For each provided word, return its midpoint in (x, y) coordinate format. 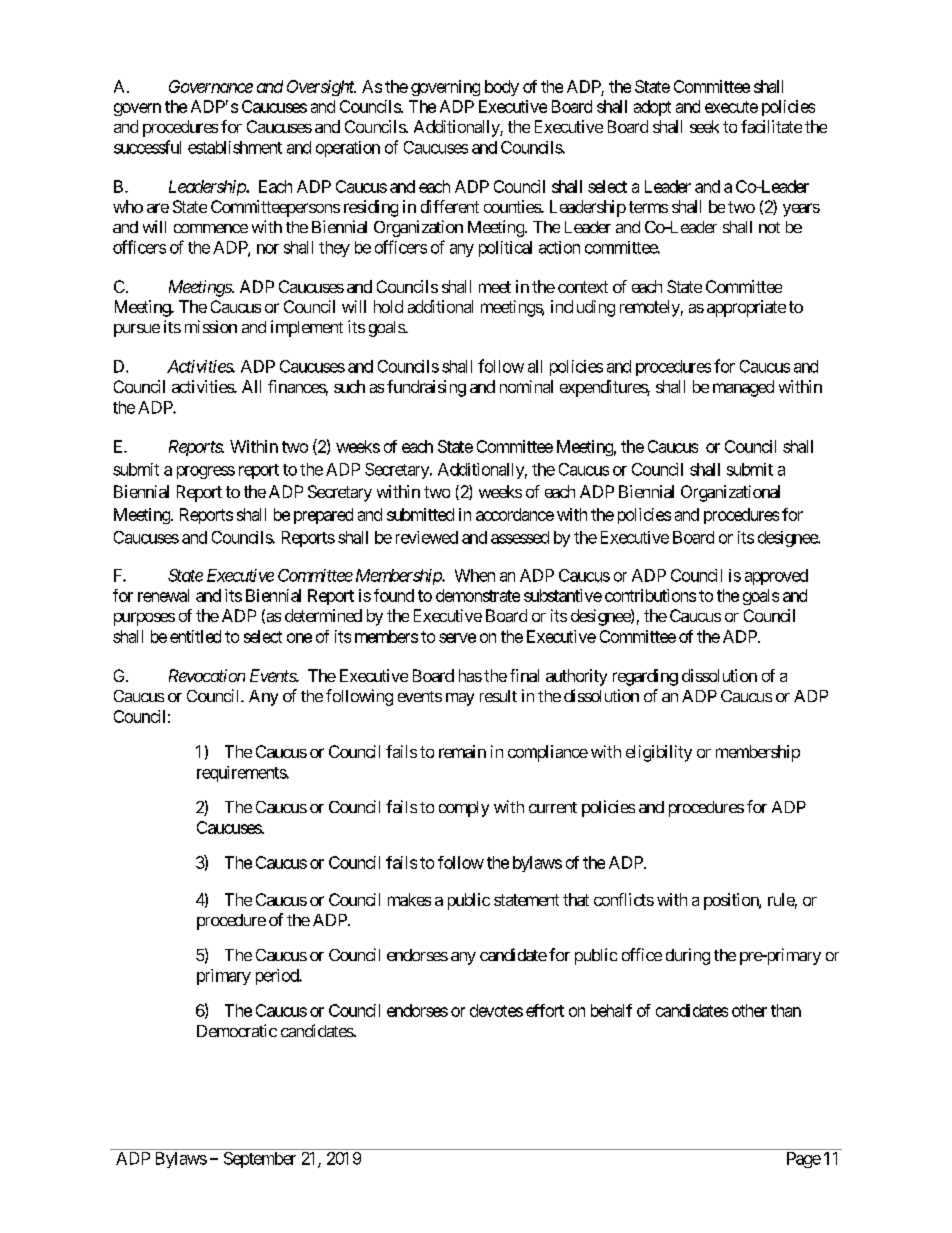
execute (731, 107)
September (260, 1160)
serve (457, 638)
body (502, 88)
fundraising (426, 388)
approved (776, 577)
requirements (242, 774)
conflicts (624, 899)
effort (545, 1010)
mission (211, 326)
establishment (235, 147)
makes (409, 899)
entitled (195, 636)
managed (743, 388)
